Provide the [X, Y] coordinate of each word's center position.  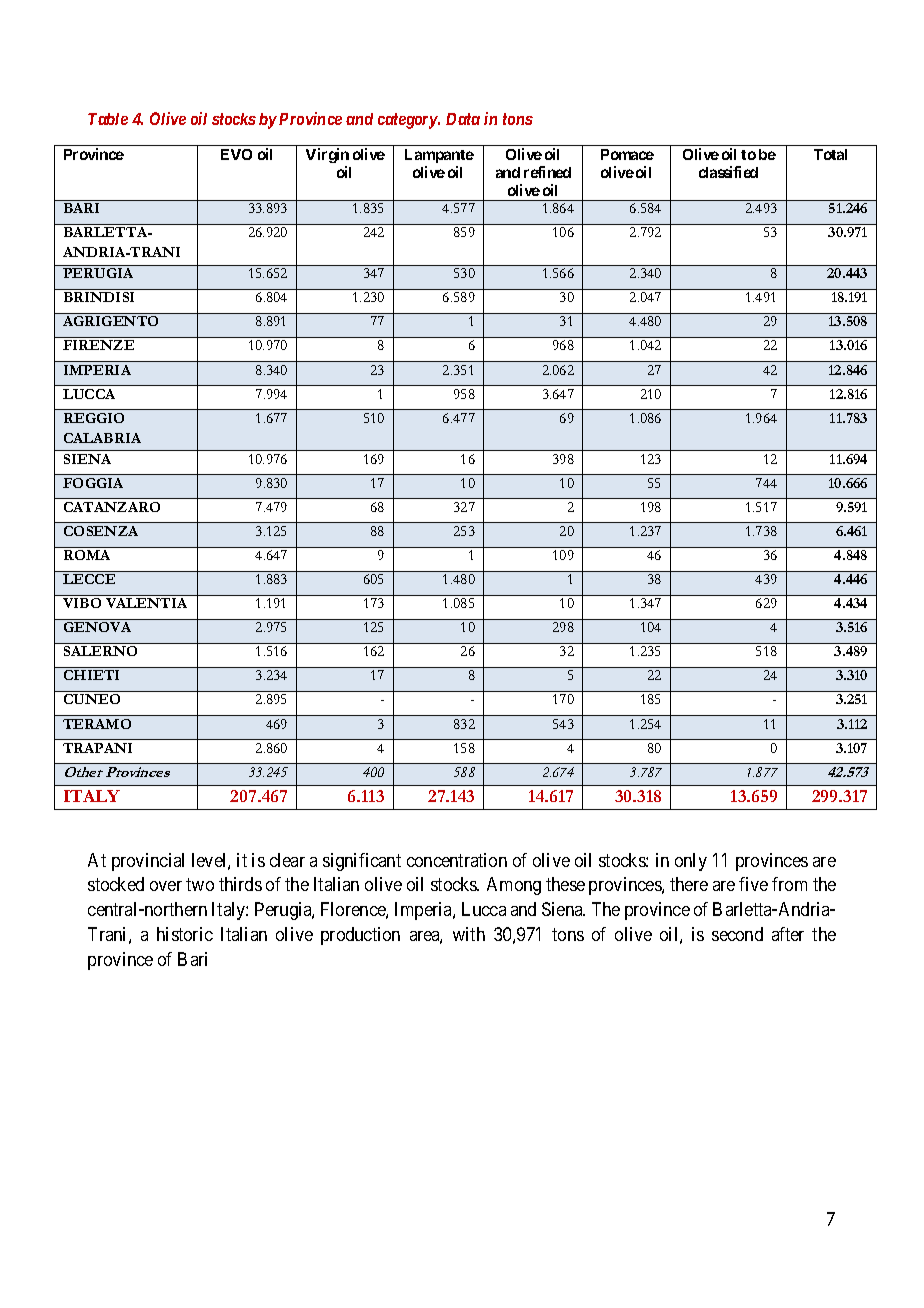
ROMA [87, 555]
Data [463, 119]
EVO [236, 154]
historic [185, 934]
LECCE [89, 579]
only [691, 862]
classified [728, 172]
